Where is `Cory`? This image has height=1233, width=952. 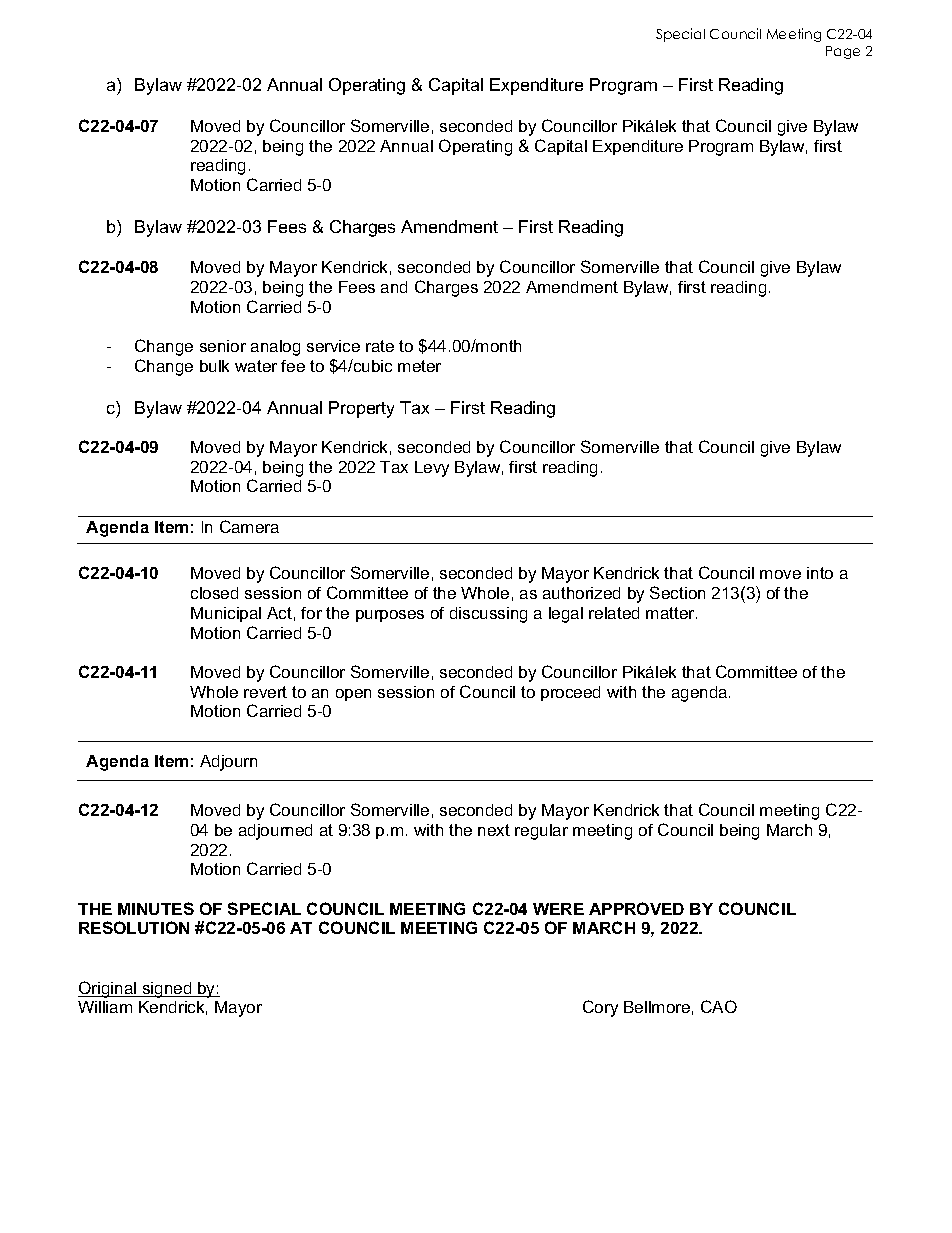
Cory is located at coordinates (600, 1008).
